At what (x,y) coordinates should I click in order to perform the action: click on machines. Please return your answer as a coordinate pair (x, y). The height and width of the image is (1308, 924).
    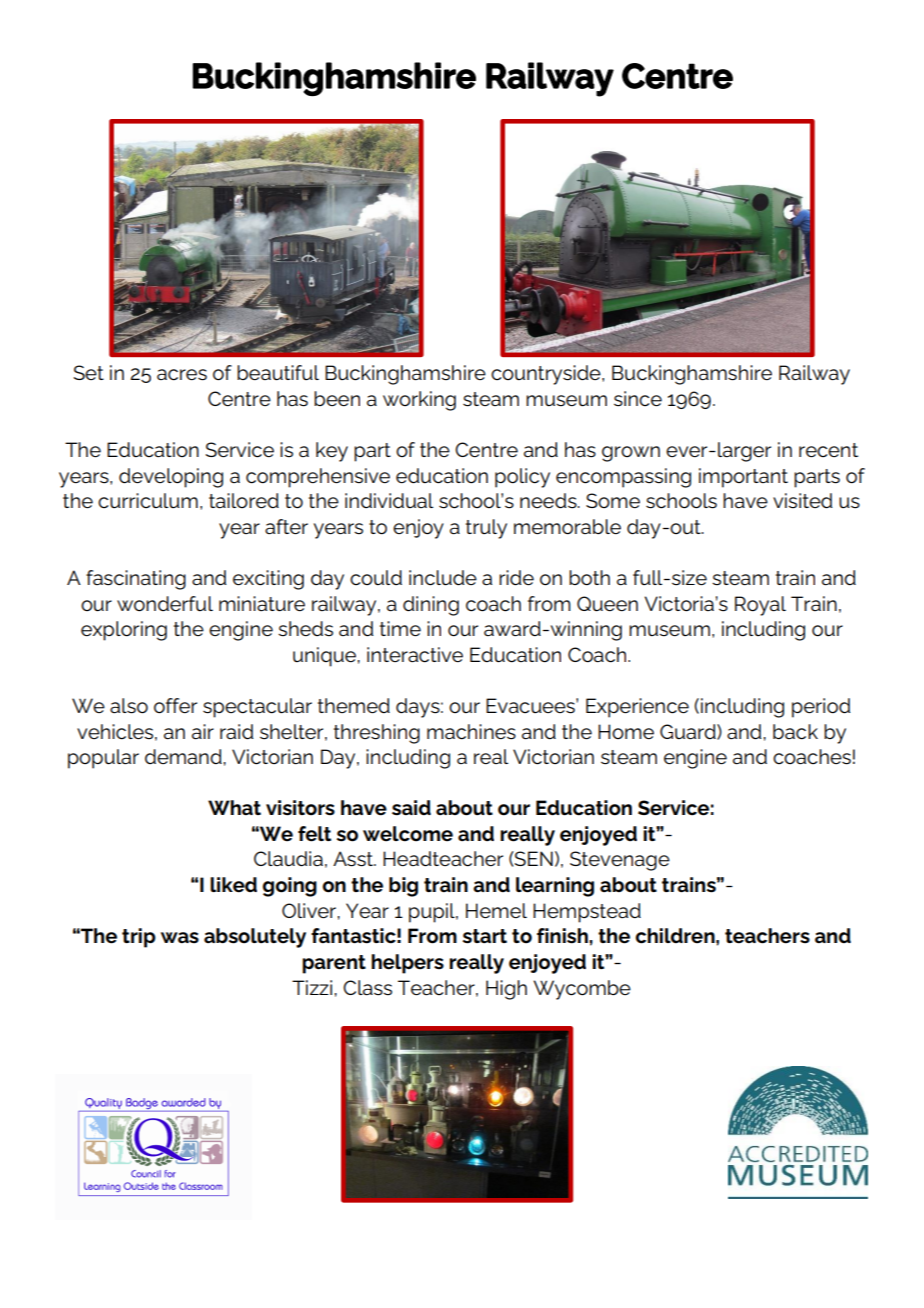
    Looking at the image, I should click on (471, 732).
